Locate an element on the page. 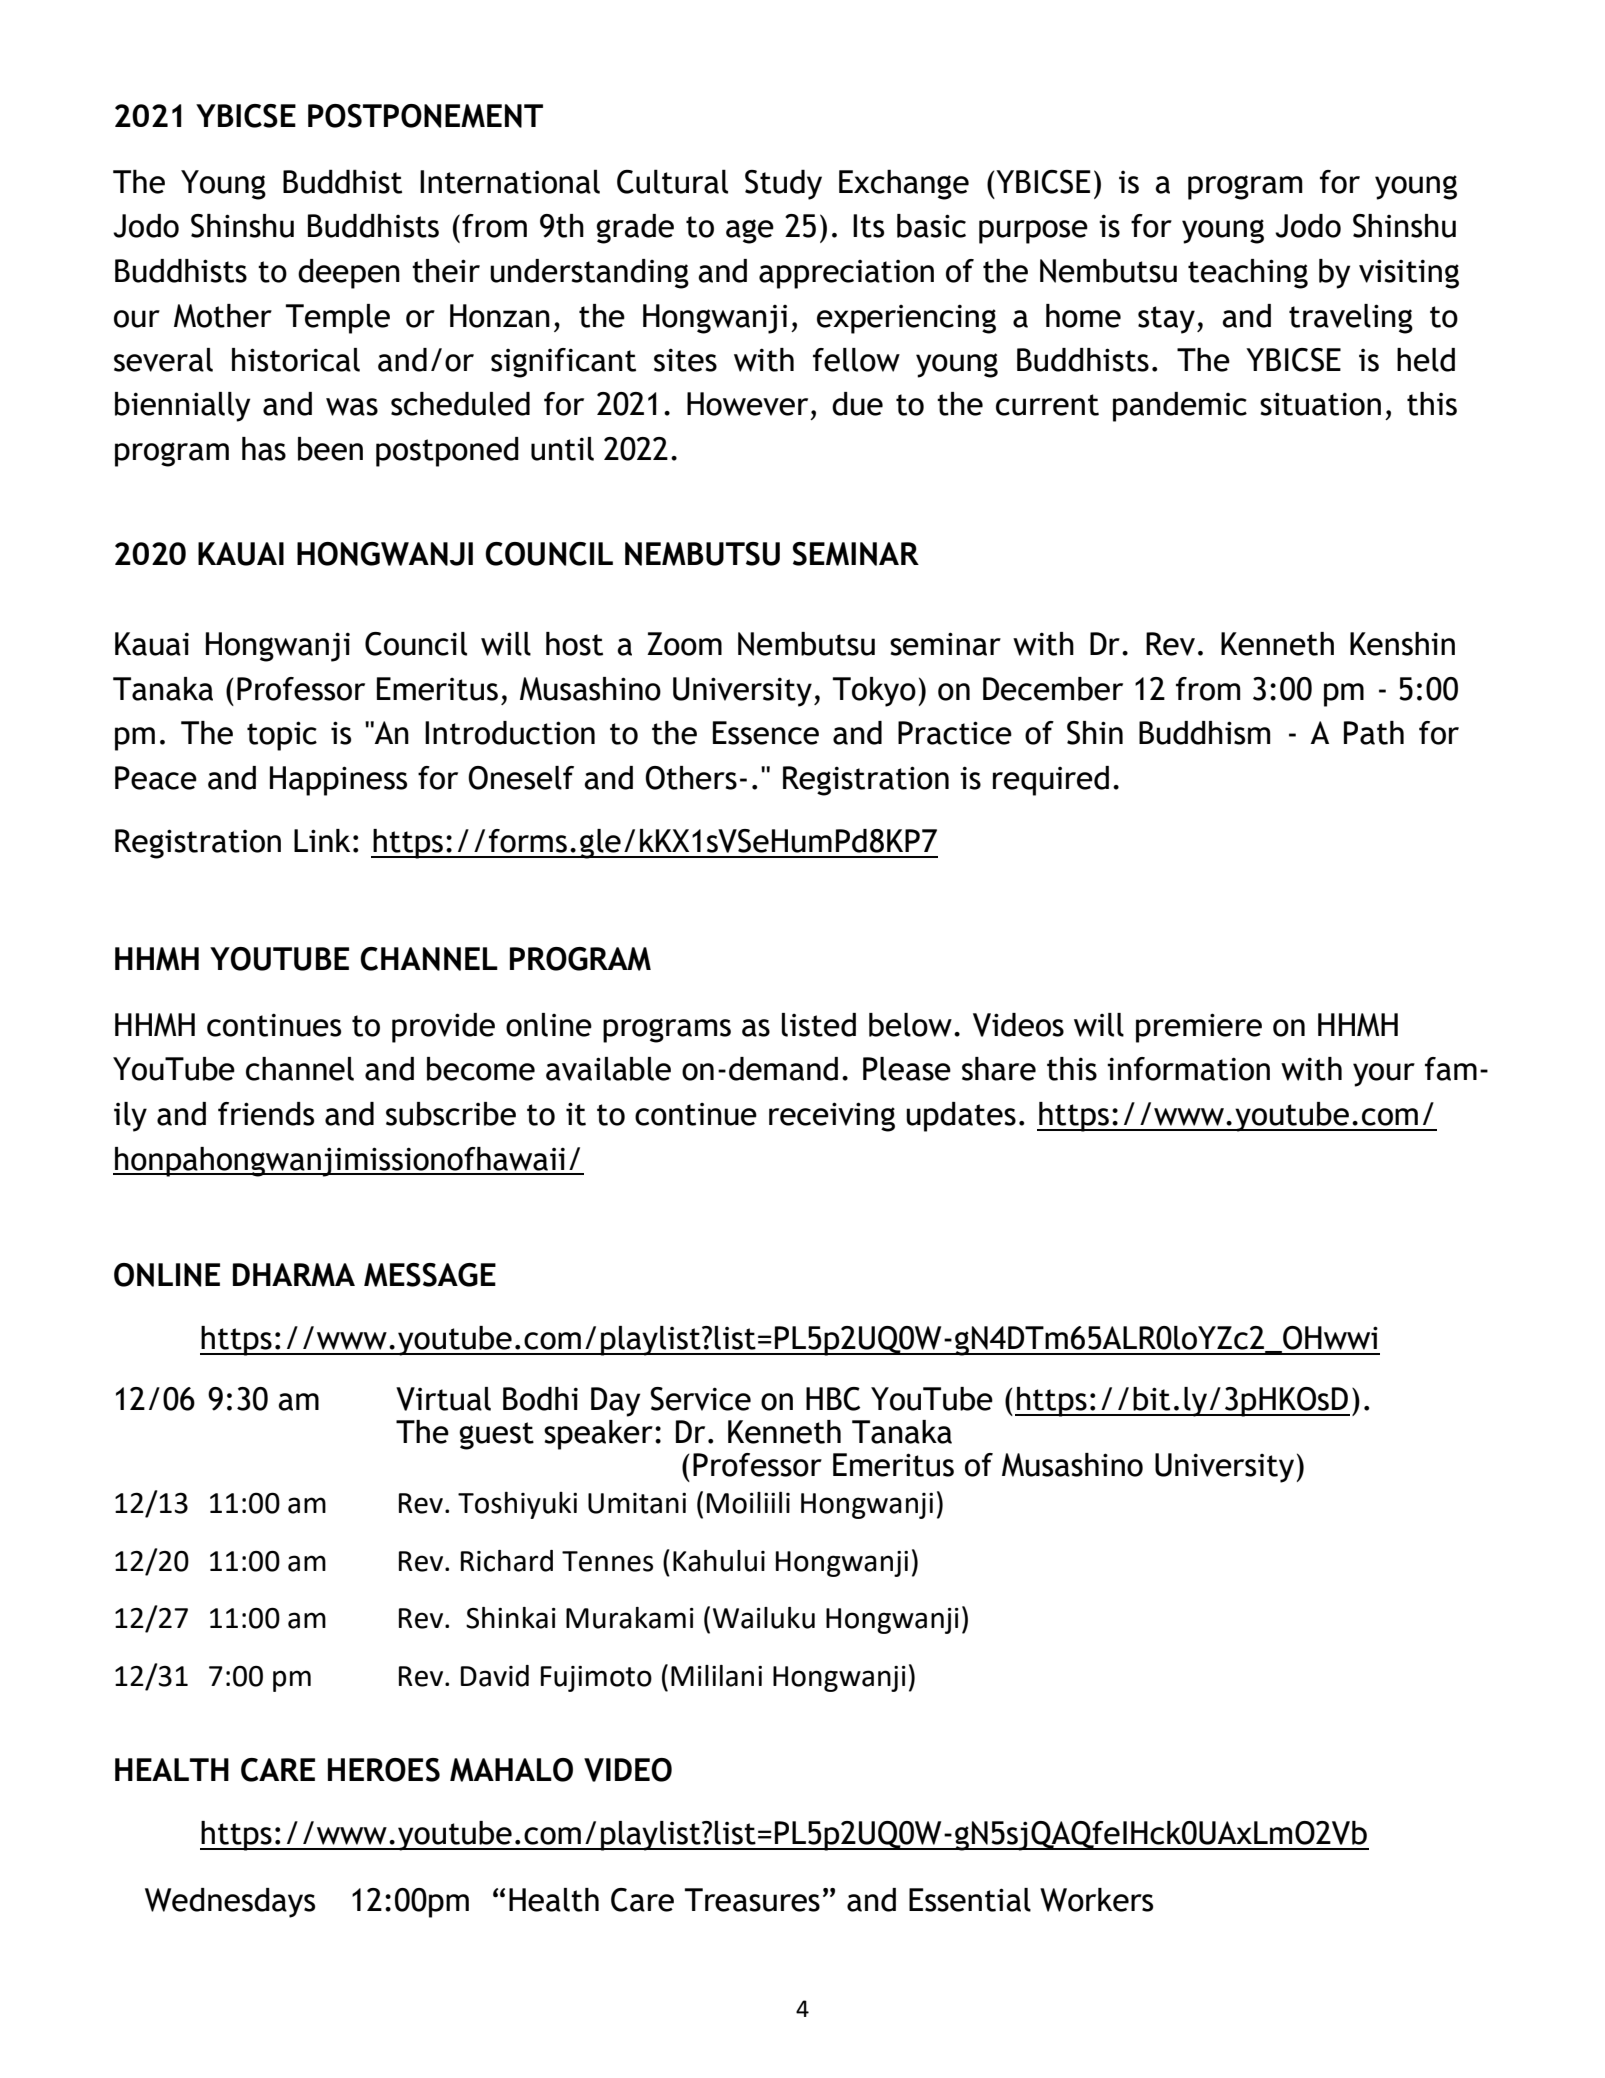 This page has width=1605, height=2078. POSTPONEMENT is located at coordinates (425, 116).
